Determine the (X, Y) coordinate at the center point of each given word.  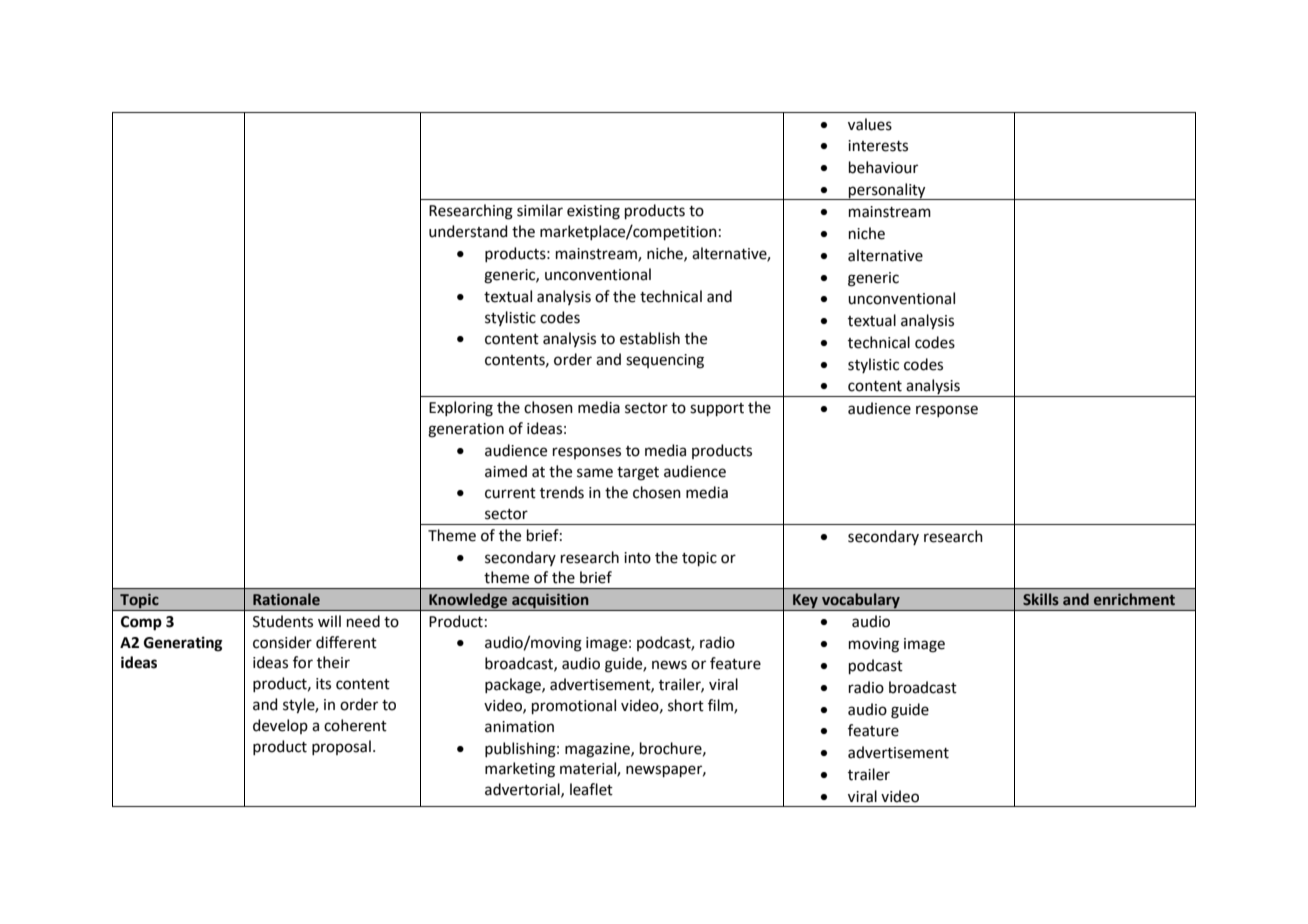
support (717, 409)
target (638, 474)
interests (878, 146)
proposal (341, 747)
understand (468, 231)
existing (593, 212)
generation (466, 430)
